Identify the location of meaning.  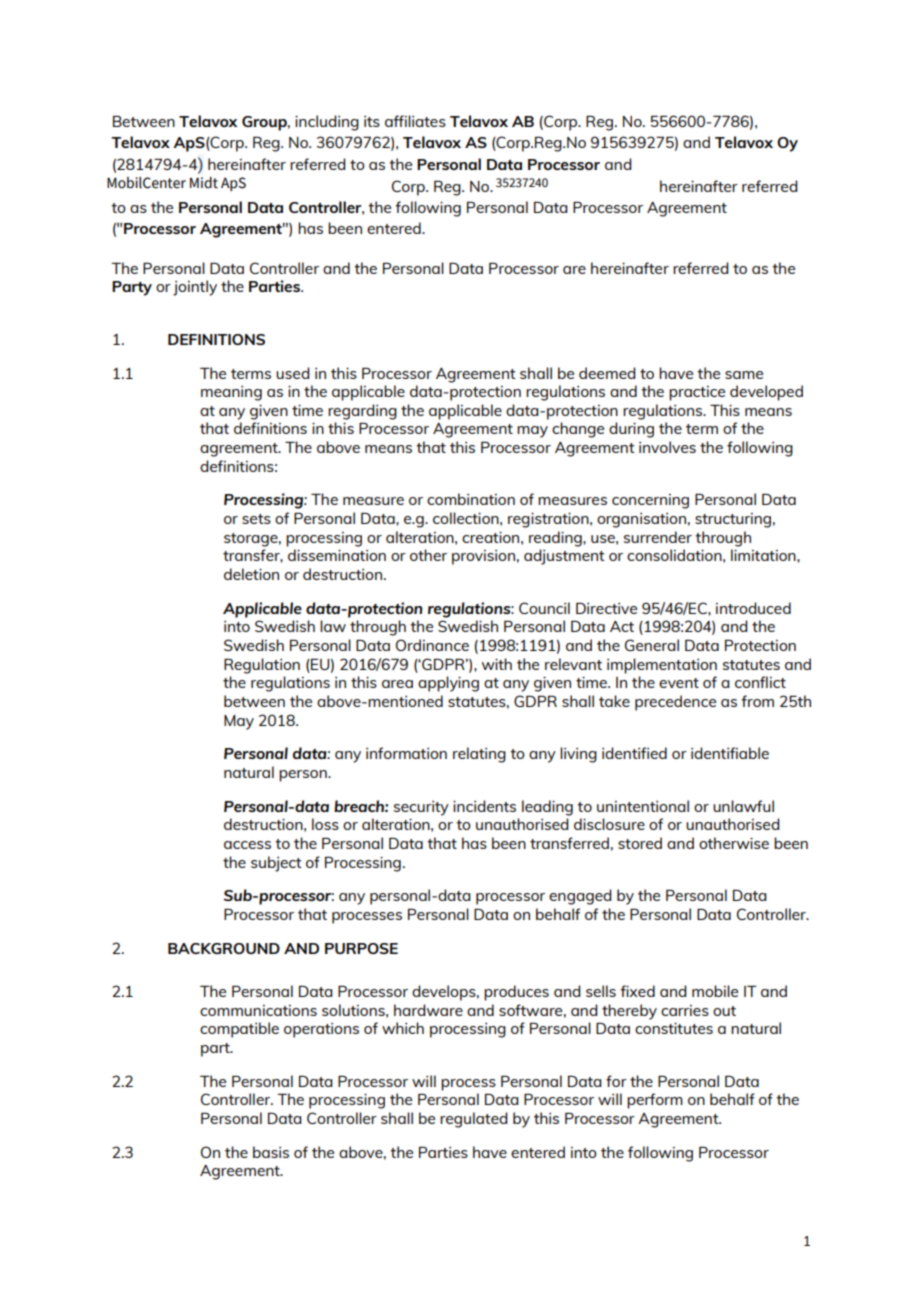
(231, 393).
